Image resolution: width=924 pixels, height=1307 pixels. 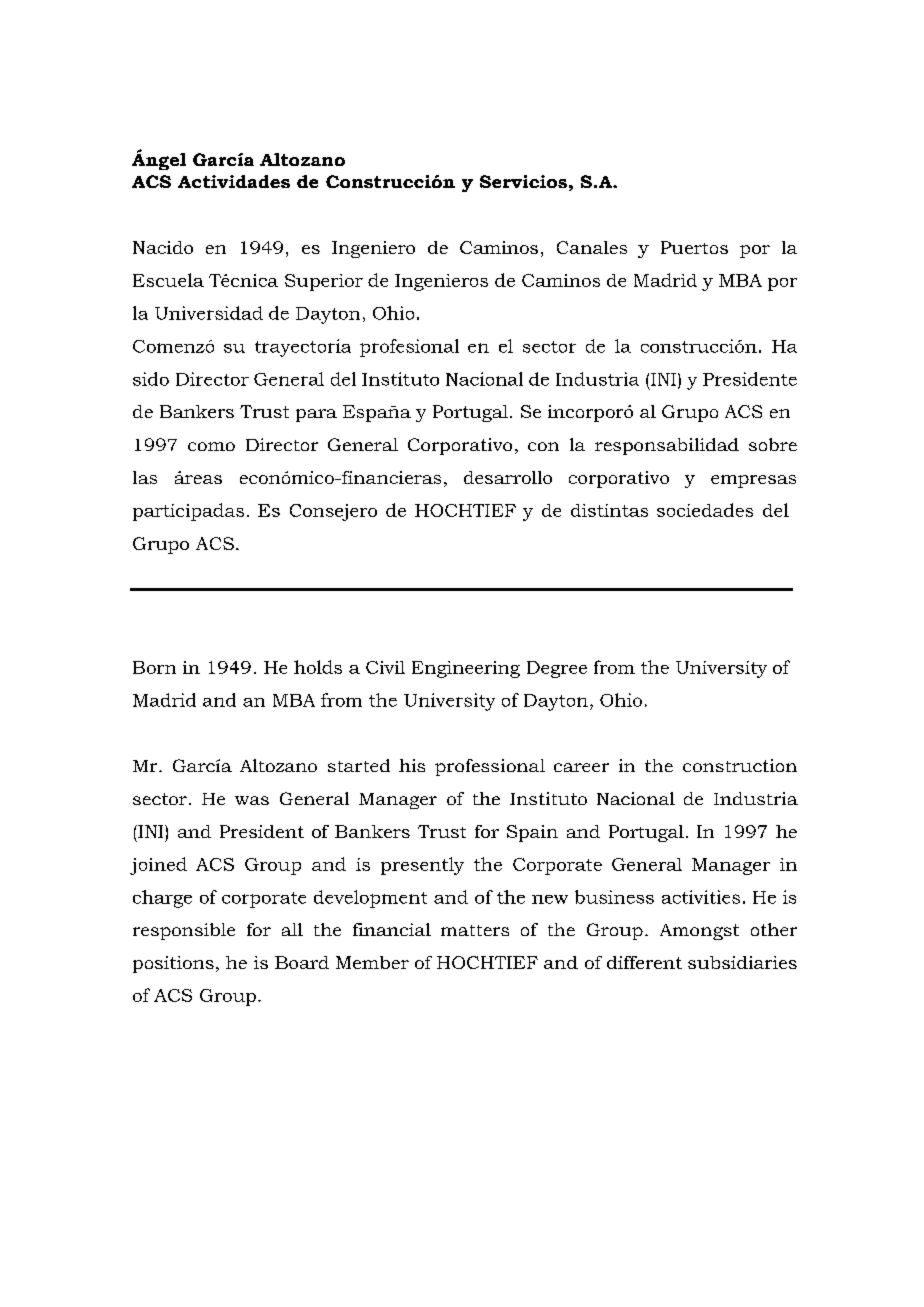 What do you see at coordinates (154, 667) in the screenshot?
I see `Born` at bounding box center [154, 667].
